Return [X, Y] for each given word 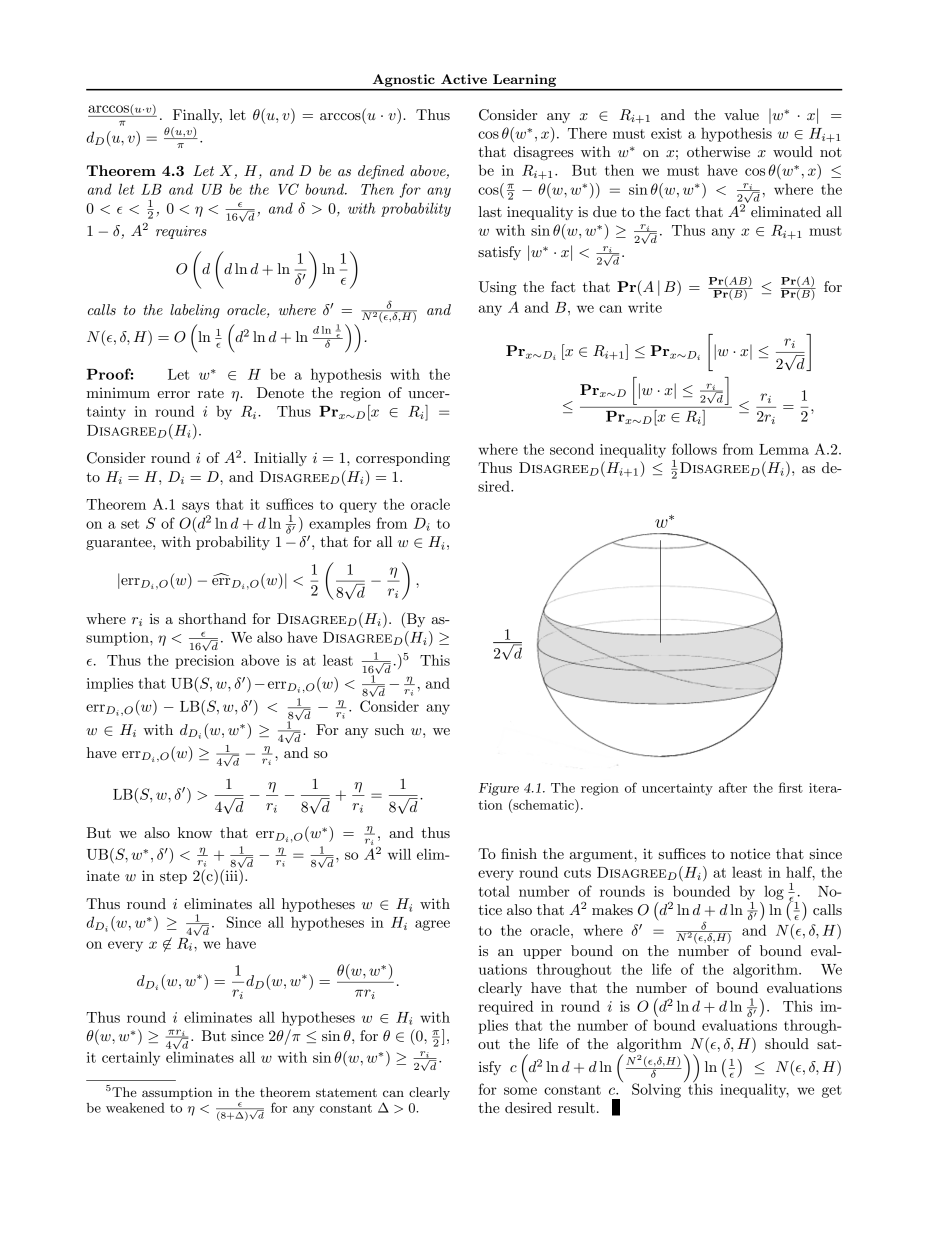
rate [211, 393]
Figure [499, 789]
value [741, 114]
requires [181, 232]
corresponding [403, 459]
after [733, 787]
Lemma [784, 449]
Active [464, 79]
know [195, 832]
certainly [131, 1058]
